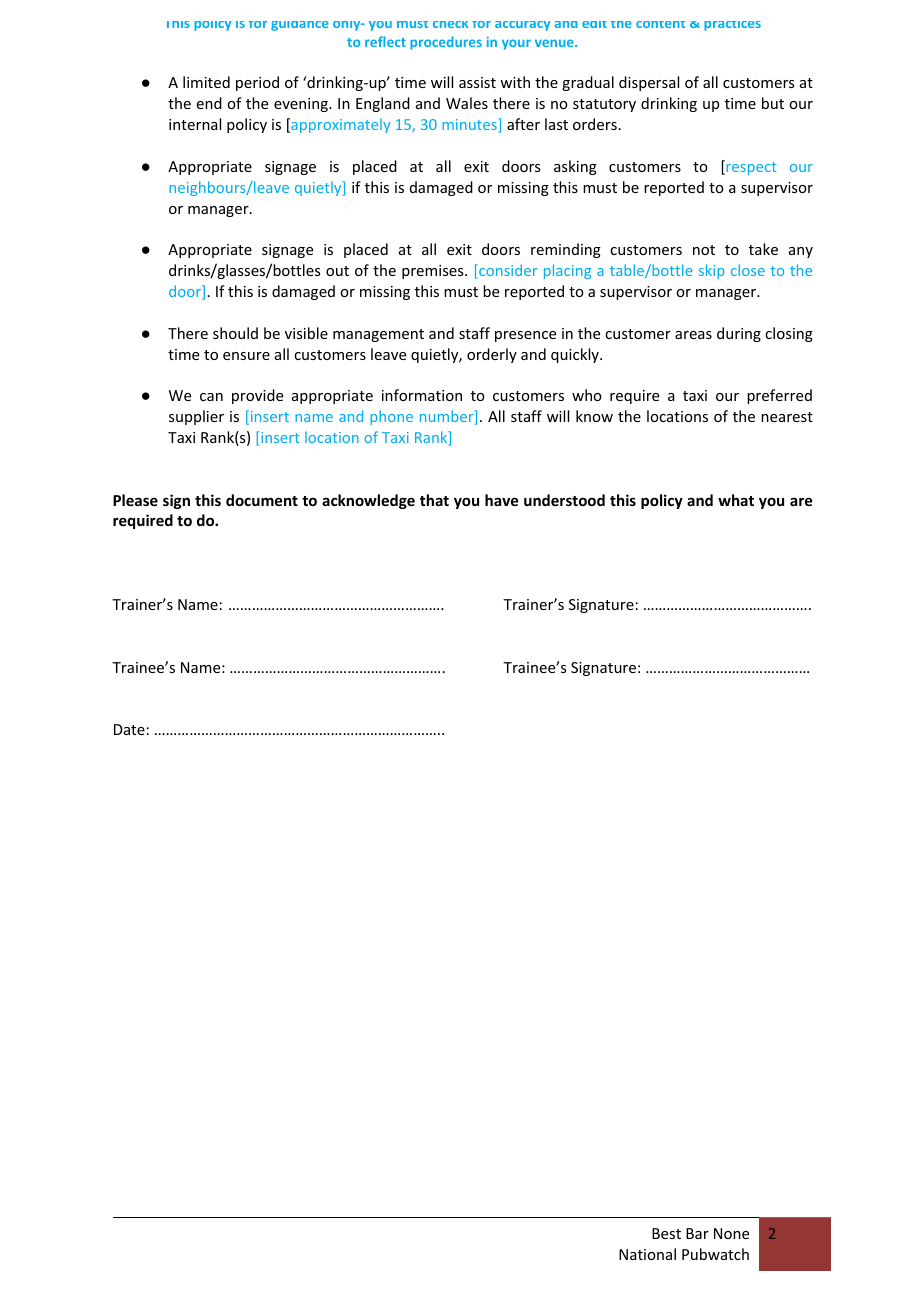 The height and width of the screenshot is (1308, 924). I want to click on Date, so click(129, 729).
